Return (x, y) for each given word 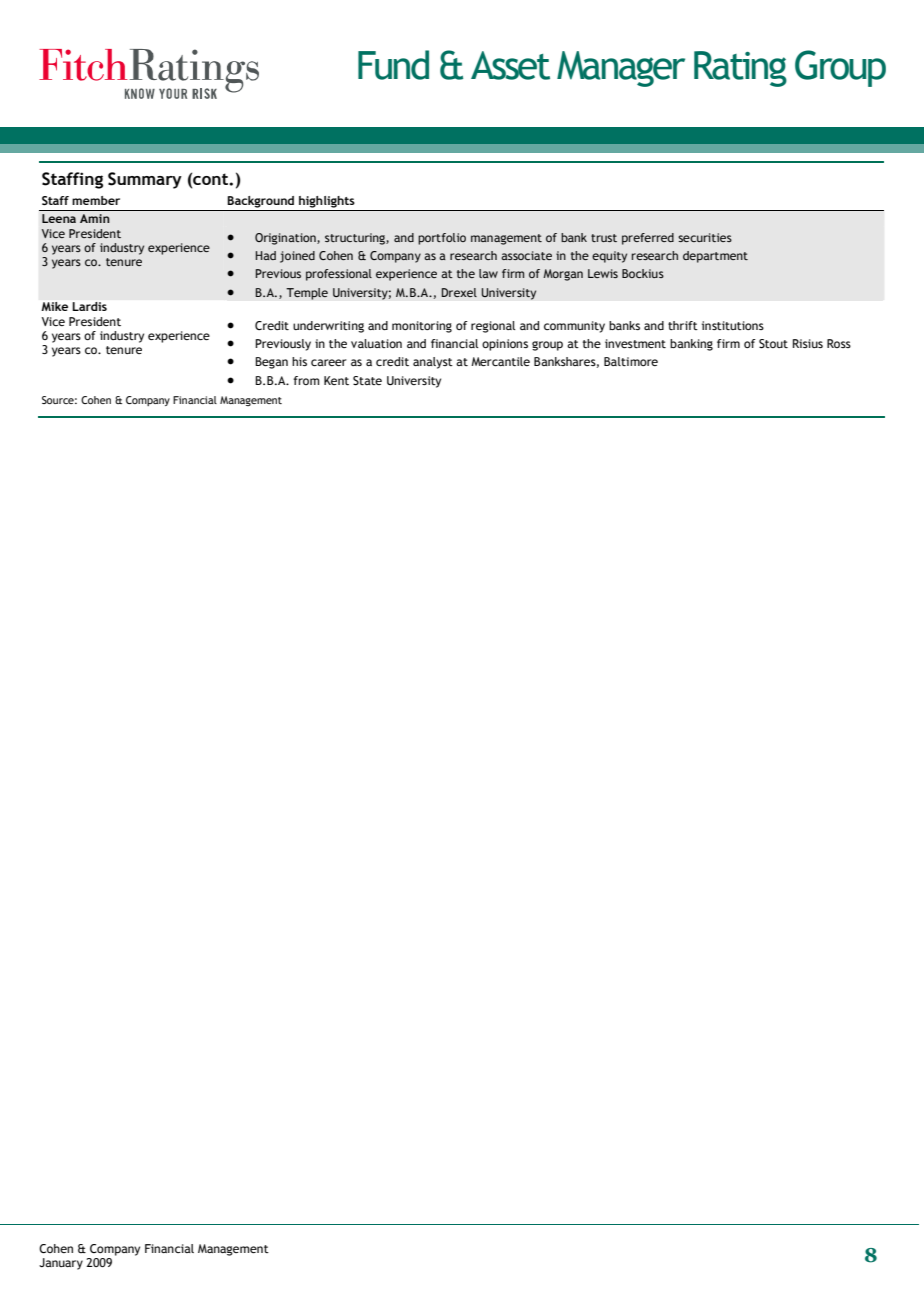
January (61, 1264)
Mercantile (500, 361)
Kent (336, 380)
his (299, 361)
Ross (839, 343)
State (367, 380)
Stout (773, 343)
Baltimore (631, 361)
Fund (393, 65)
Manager (621, 69)
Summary (145, 180)
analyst (433, 363)
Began (271, 363)
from (306, 380)
